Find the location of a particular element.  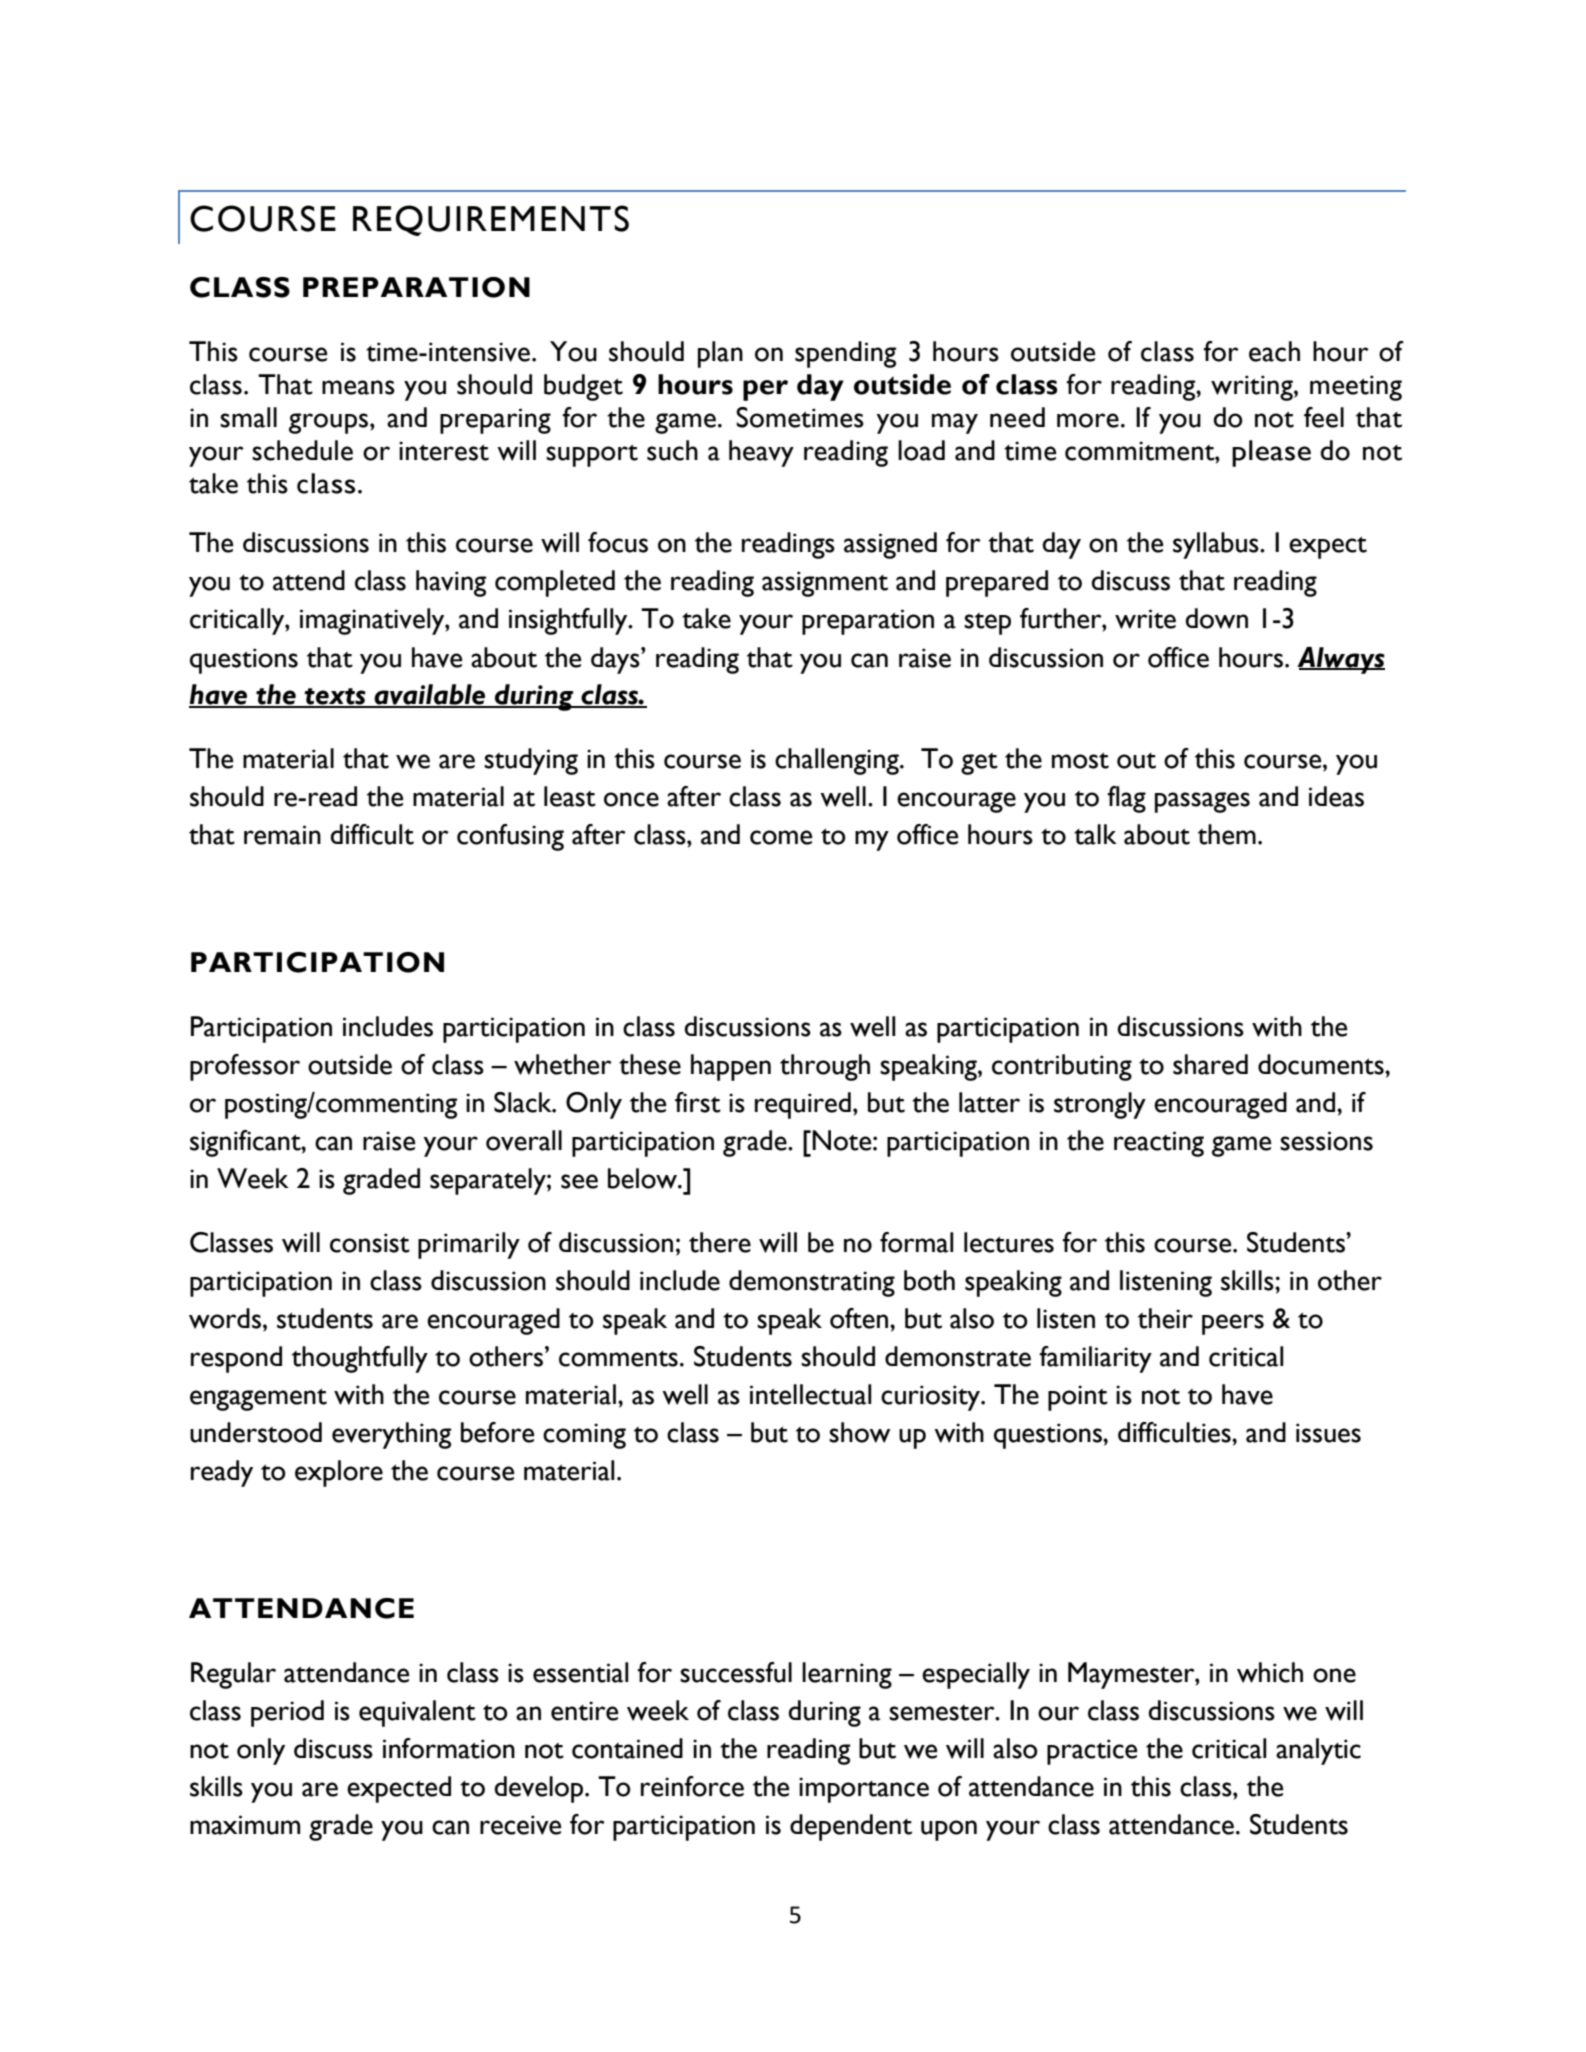

REQUIREMENTS is located at coordinates (491, 220).
